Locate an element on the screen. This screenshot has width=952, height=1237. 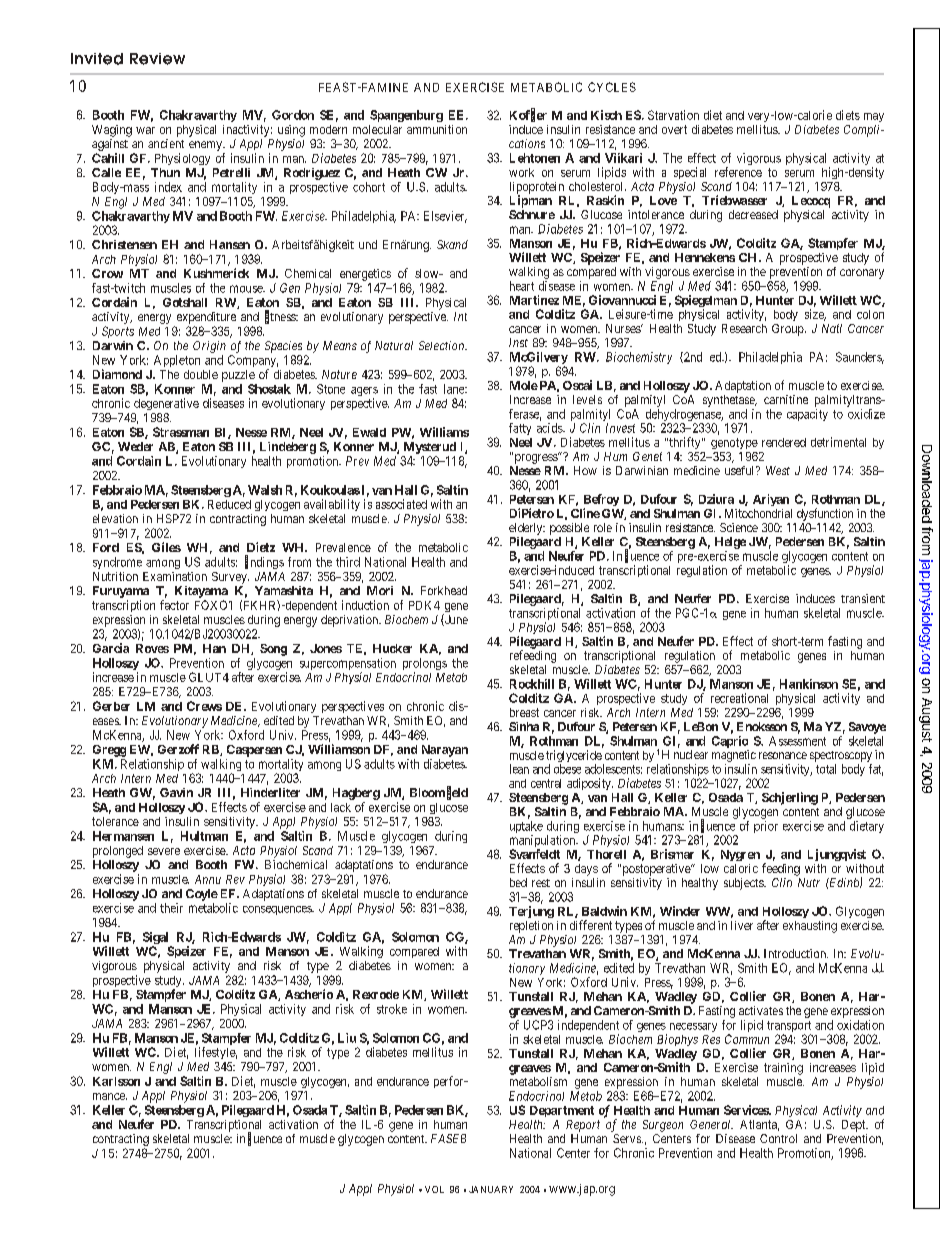
Reduced is located at coordinates (229, 504).
